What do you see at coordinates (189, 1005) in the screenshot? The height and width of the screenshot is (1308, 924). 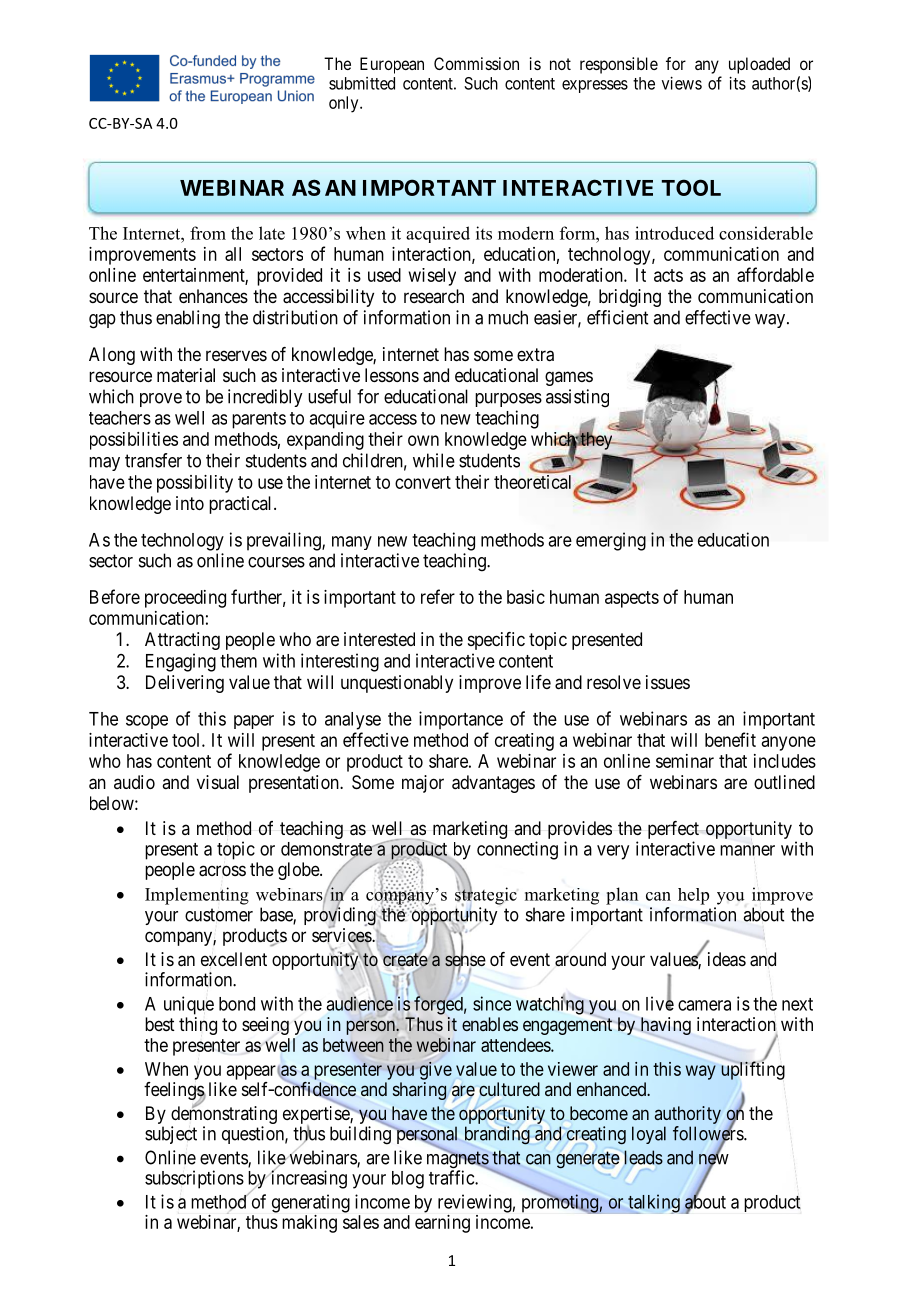 I see `unique` at bounding box center [189, 1005].
